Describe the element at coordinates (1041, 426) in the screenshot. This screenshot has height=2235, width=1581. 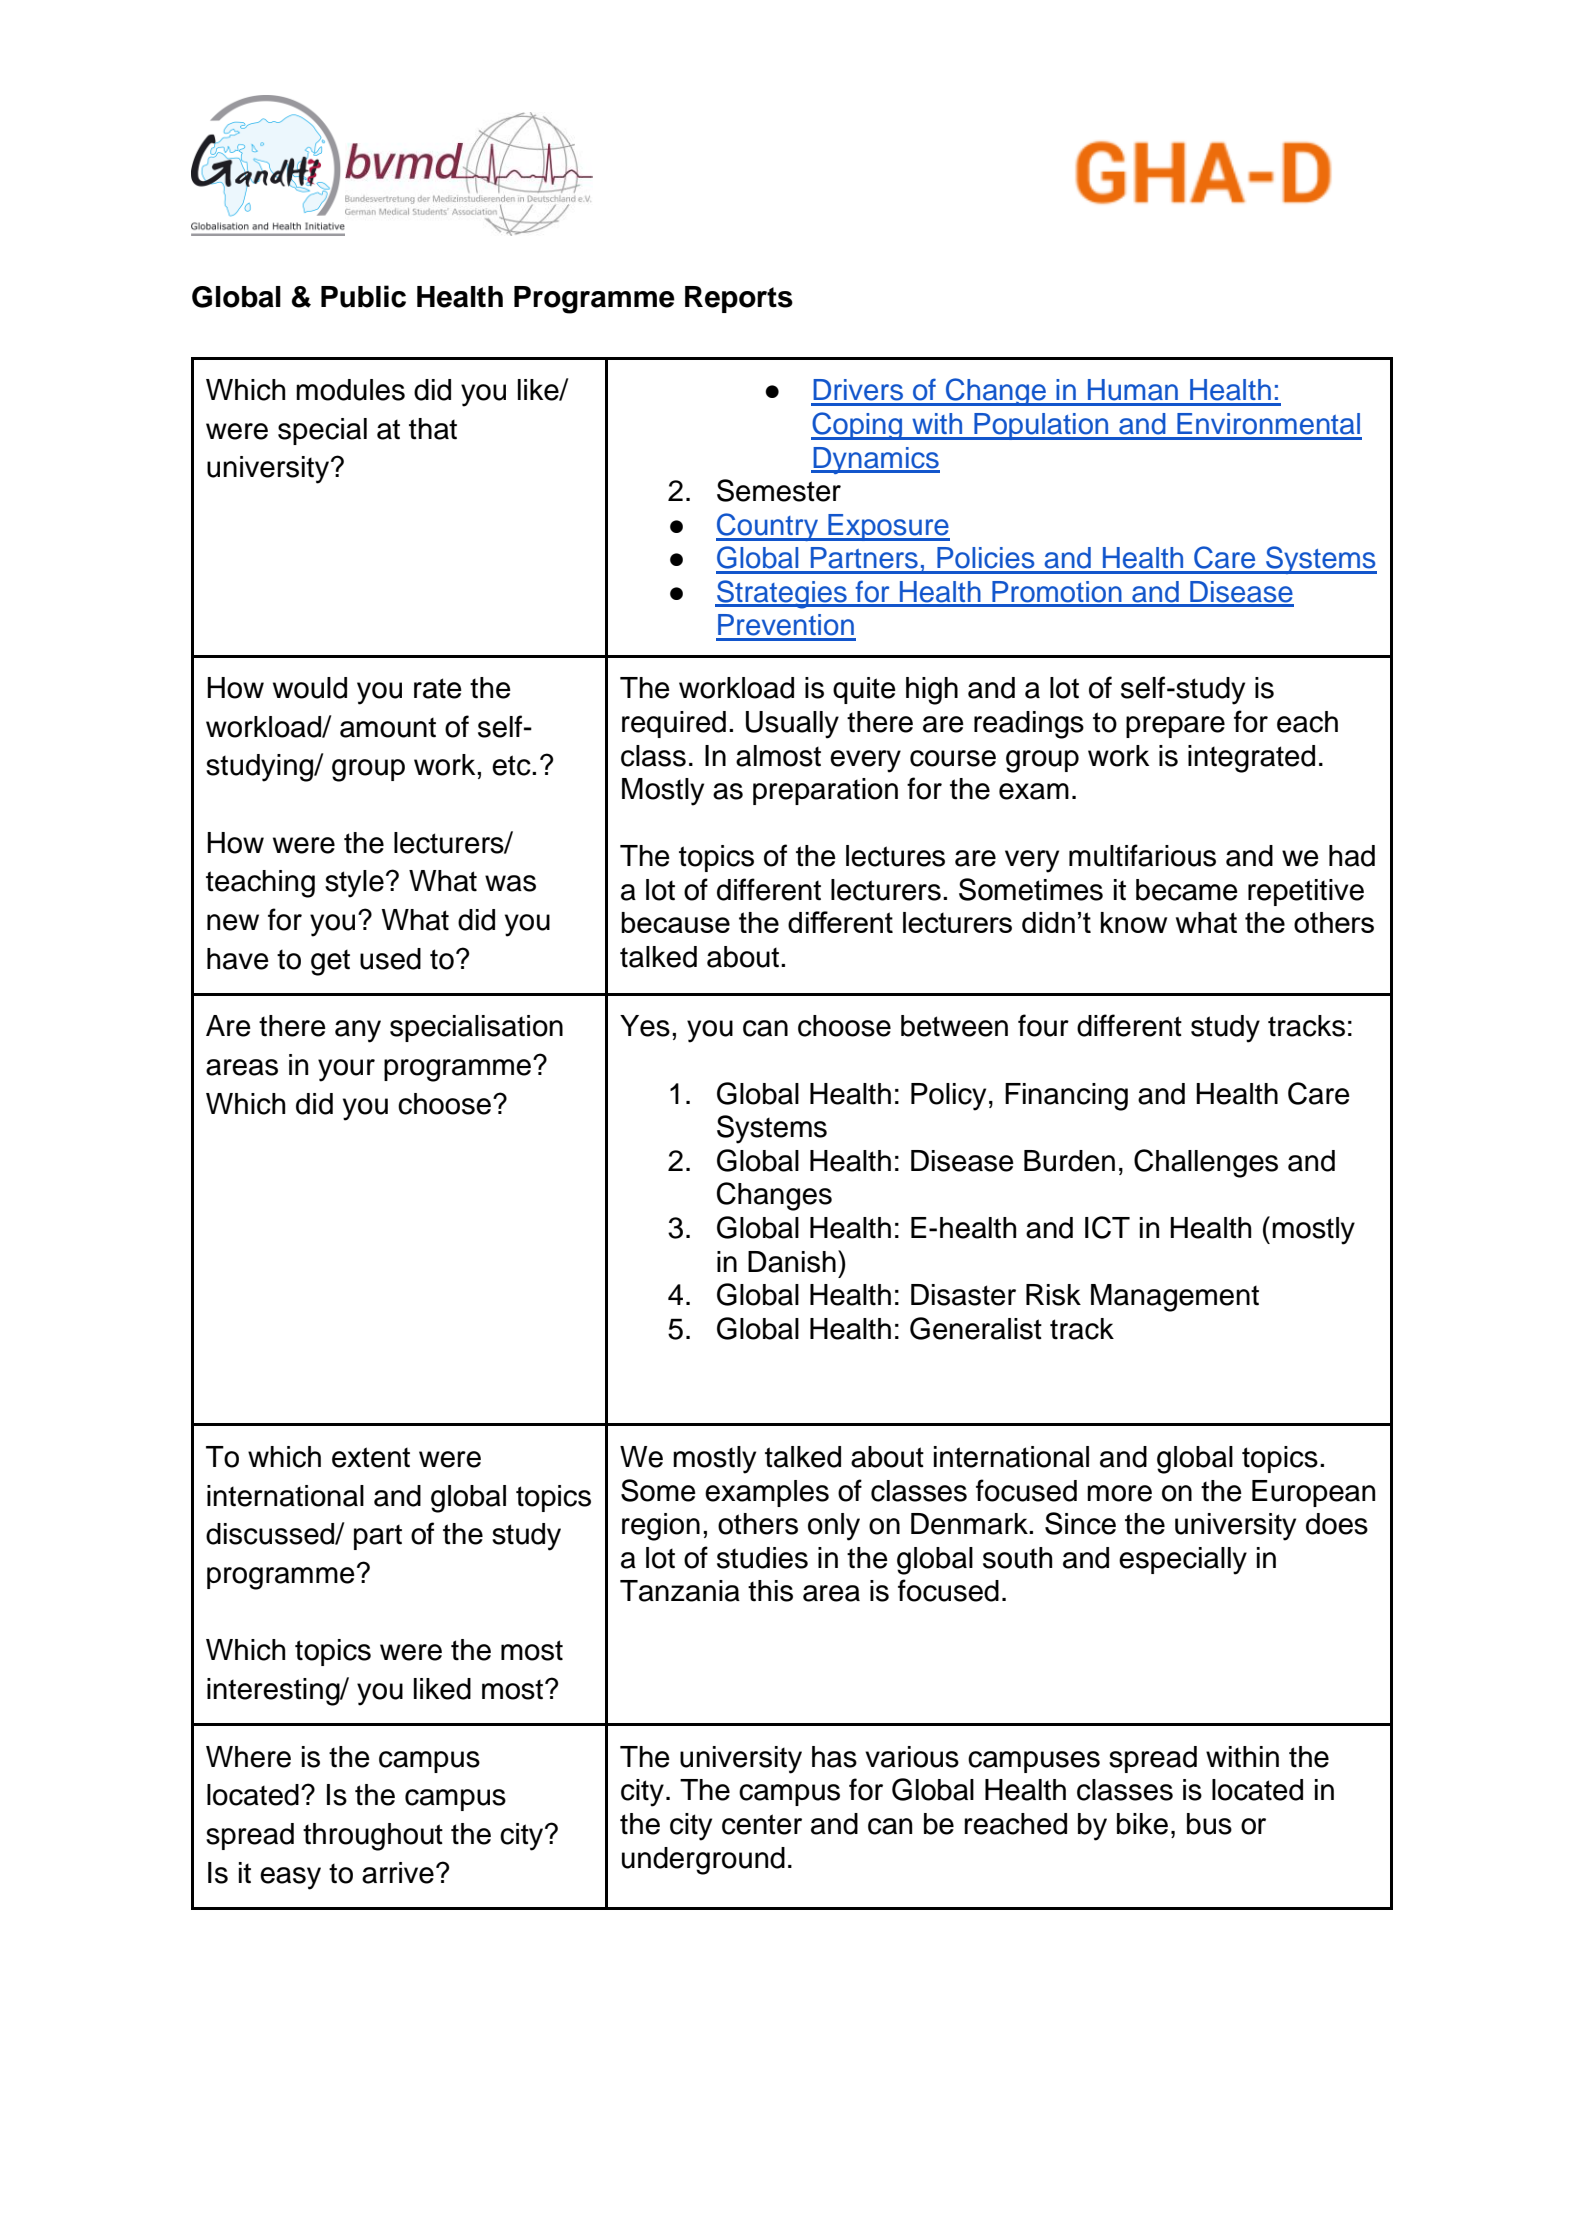
I see `Population` at that location.
